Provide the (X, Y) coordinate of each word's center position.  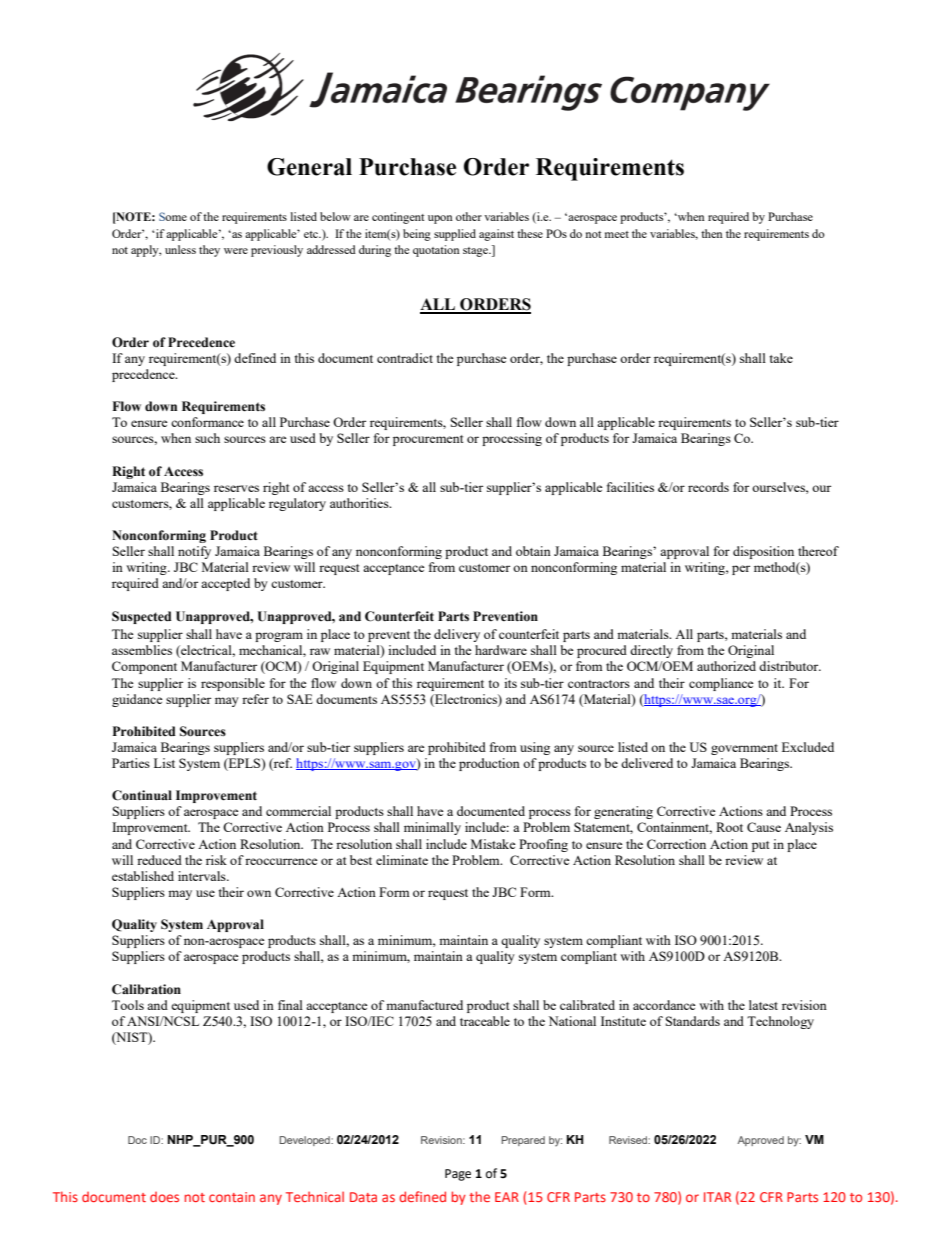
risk (216, 860)
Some (173, 216)
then (712, 233)
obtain (533, 551)
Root (729, 827)
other (469, 216)
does (164, 1197)
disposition (763, 552)
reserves (236, 488)
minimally (432, 828)
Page (458, 1175)
